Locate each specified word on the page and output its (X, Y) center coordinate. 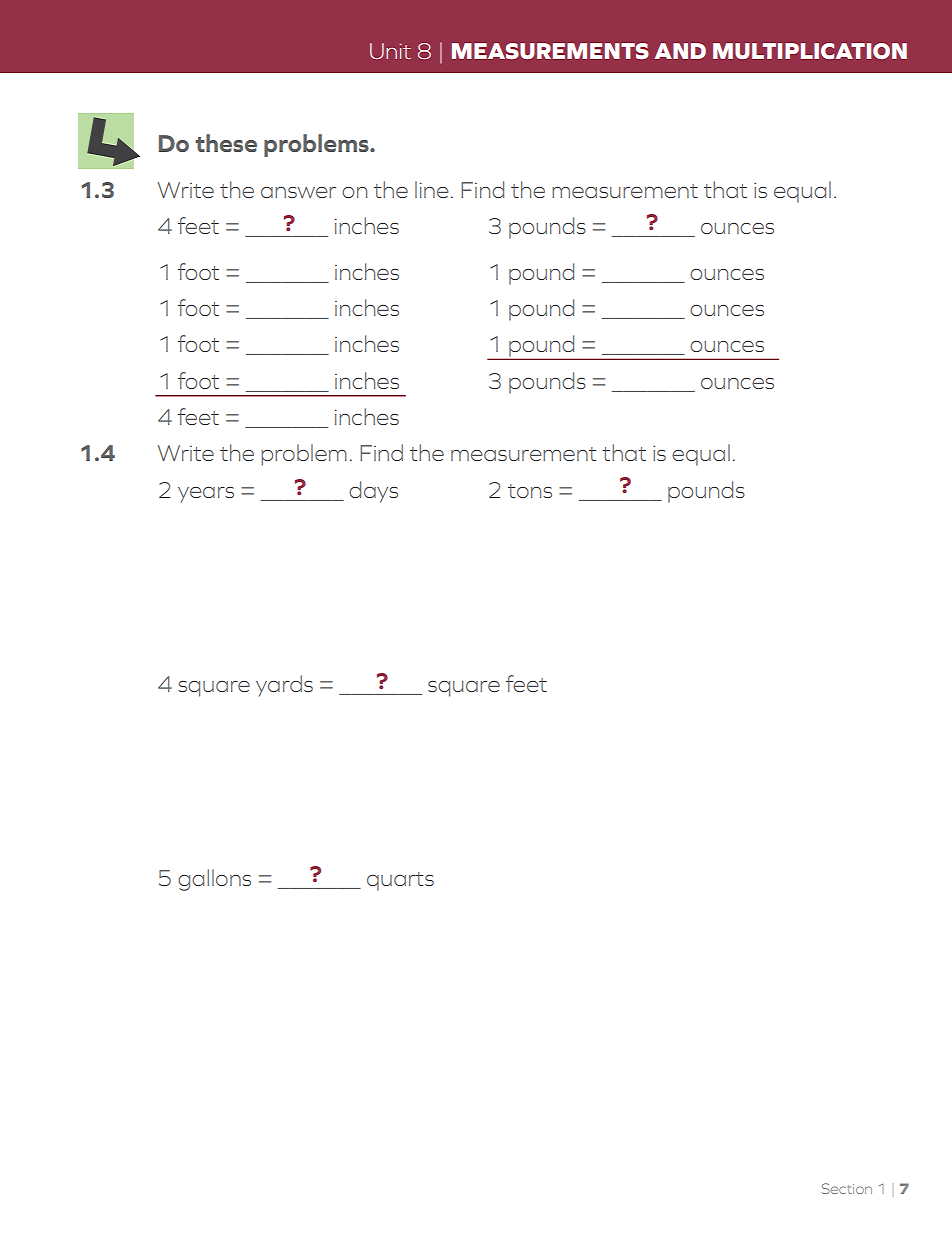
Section (847, 1188)
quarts (400, 881)
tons (530, 491)
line (432, 189)
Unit (390, 51)
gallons (214, 880)
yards (284, 686)
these (226, 143)
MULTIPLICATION (810, 51)
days (373, 492)
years (206, 495)
